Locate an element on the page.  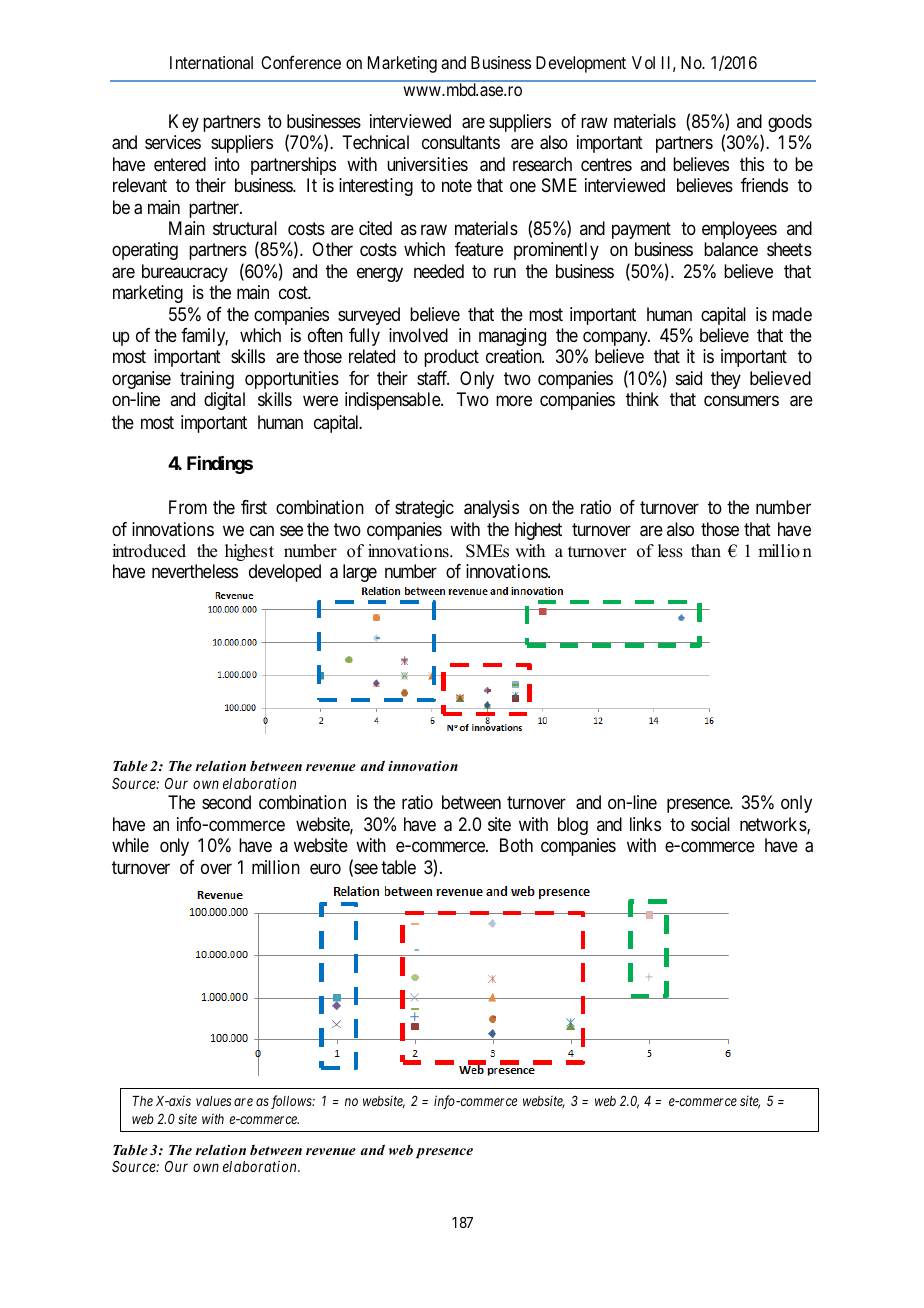
Both is located at coordinates (516, 845).
